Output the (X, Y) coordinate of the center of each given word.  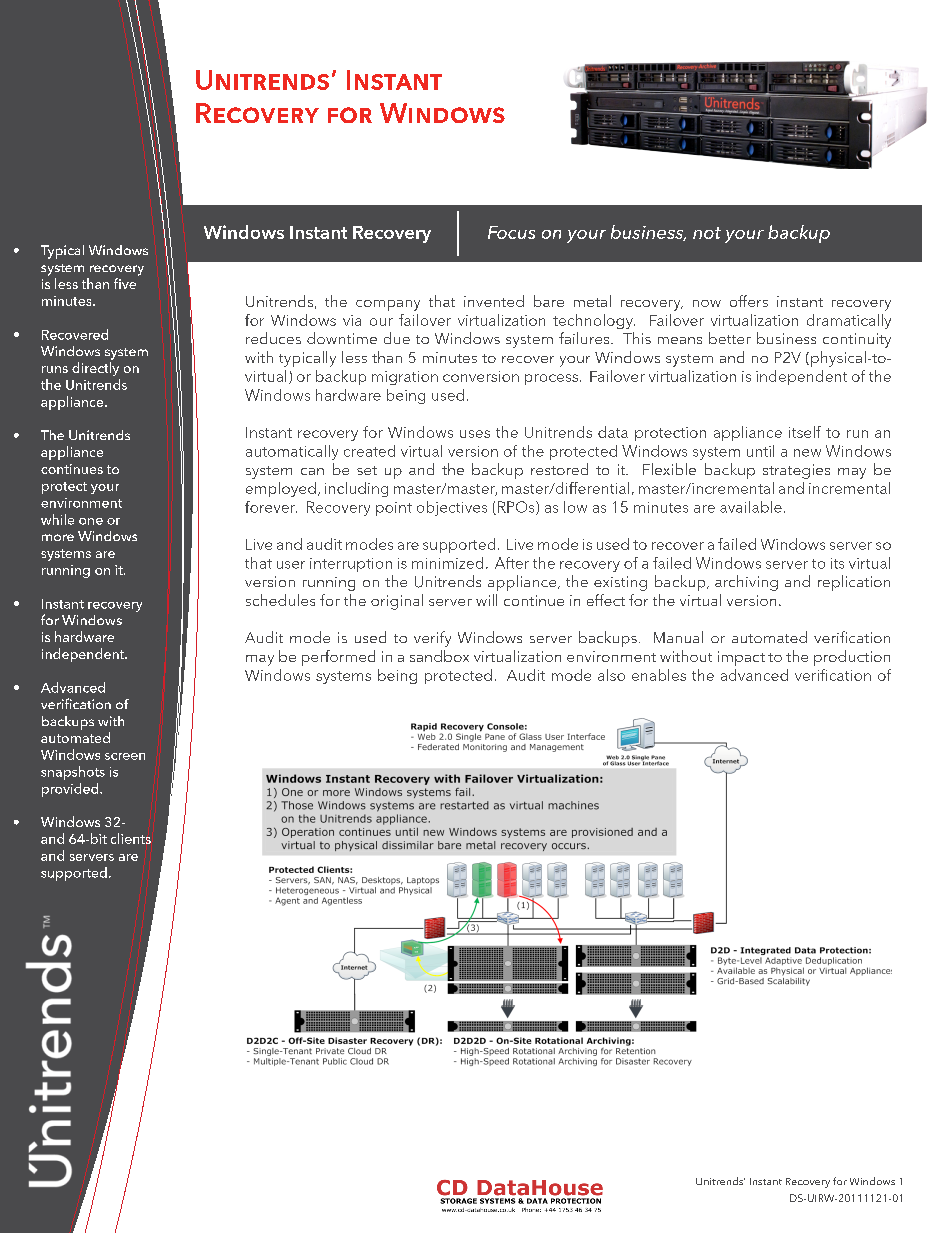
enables (659, 675)
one (91, 521)
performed (338, 658)
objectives (452, 508)
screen (125, 756)
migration (405, 378)
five (125, 283)
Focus (511, 232)
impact (741, 658)
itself (805, 432)
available (751, 507)
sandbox (439, 656)
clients (131, 838)
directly (95, 369)
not (707, 233)
